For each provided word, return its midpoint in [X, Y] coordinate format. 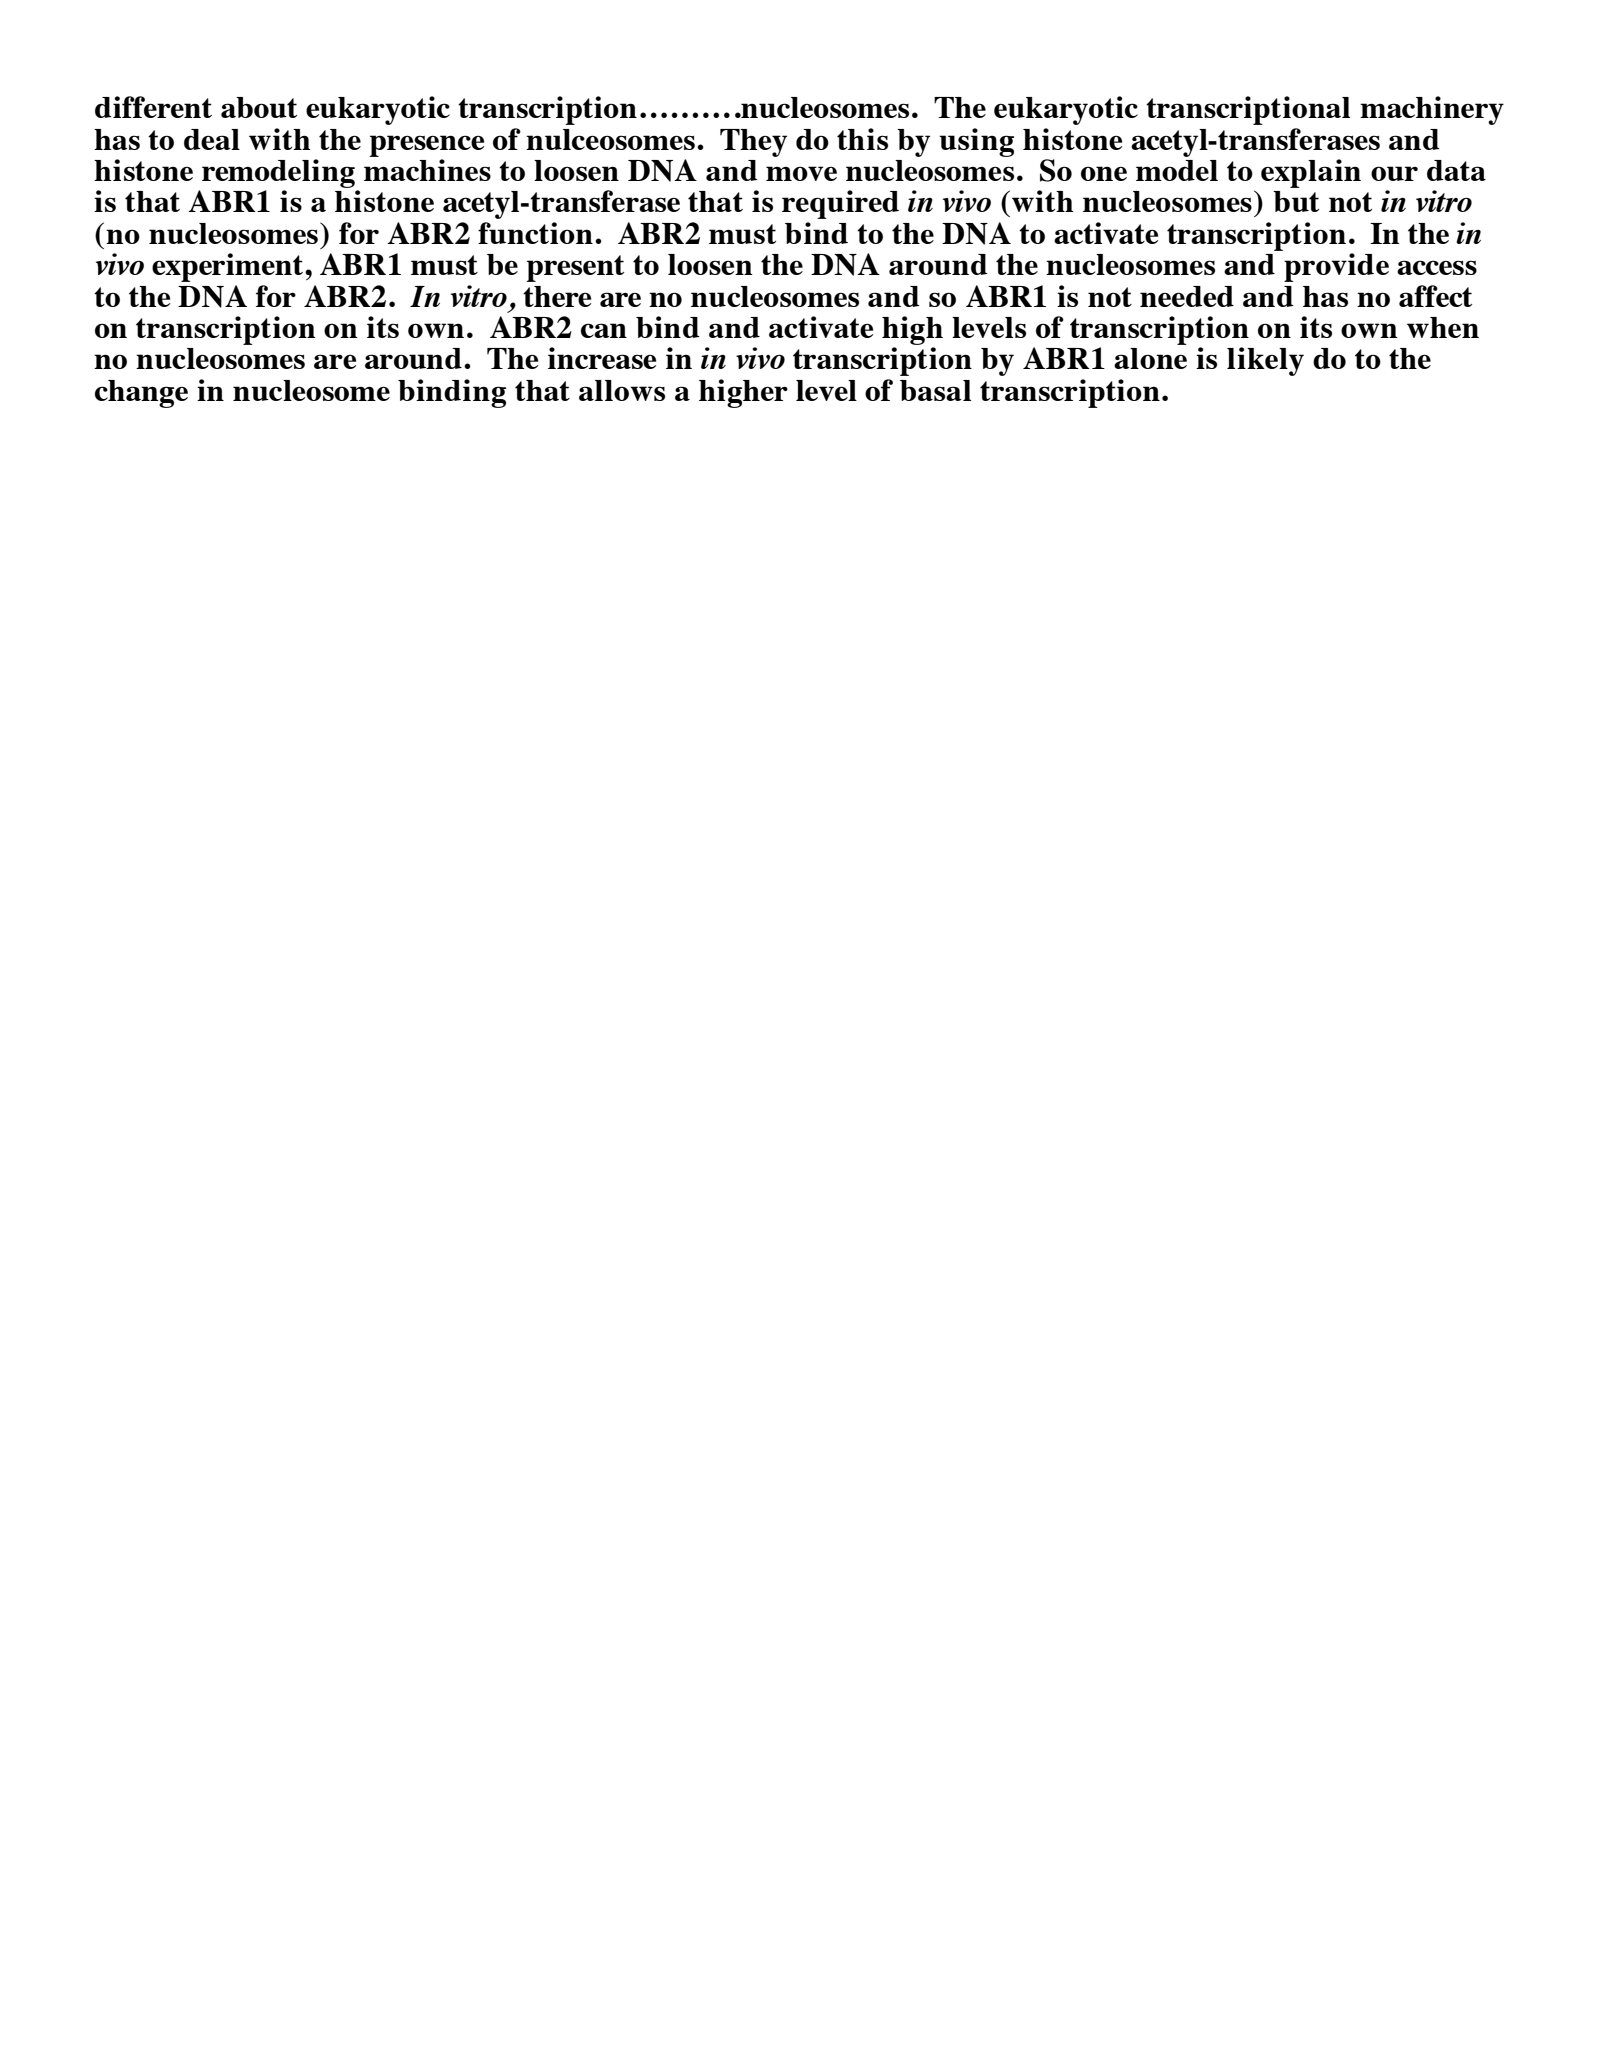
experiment [229, 267]
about [259, 107]
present [575, 268]
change [141, 394]
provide [1336, 267]
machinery [1432, 110]
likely [1265, 361]
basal [935, 390]
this [862, 139]
